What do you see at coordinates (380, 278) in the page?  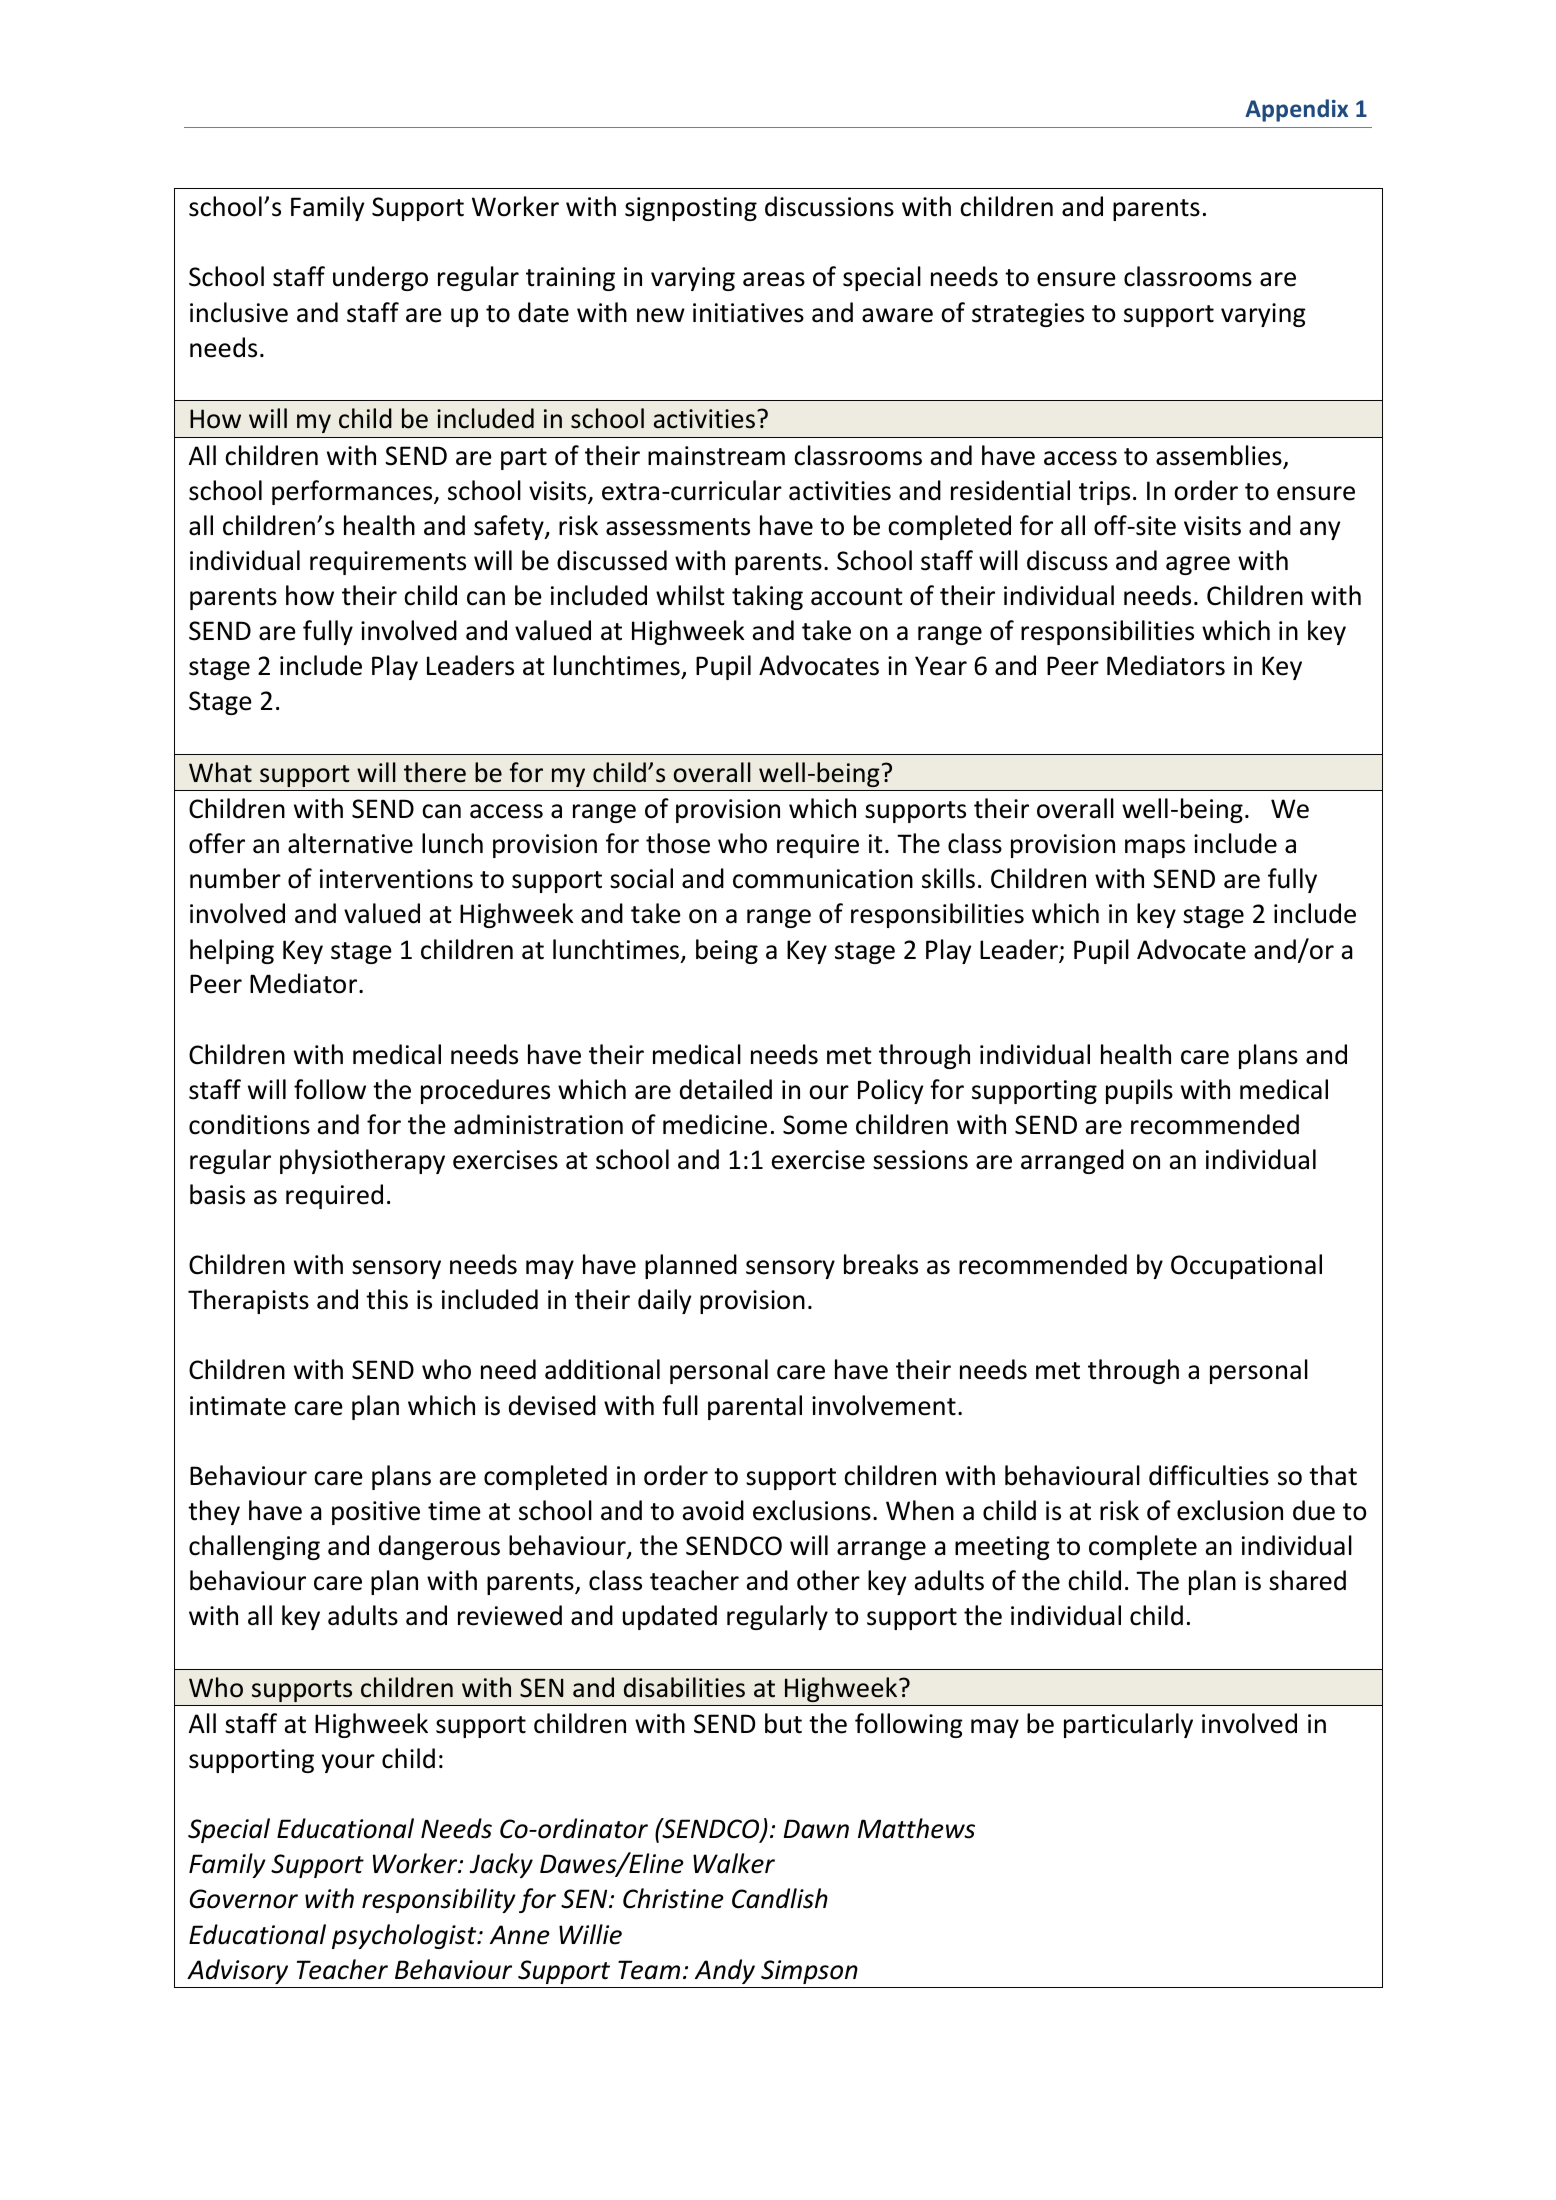 I see `undergo` at bounding box center [380, 278].
